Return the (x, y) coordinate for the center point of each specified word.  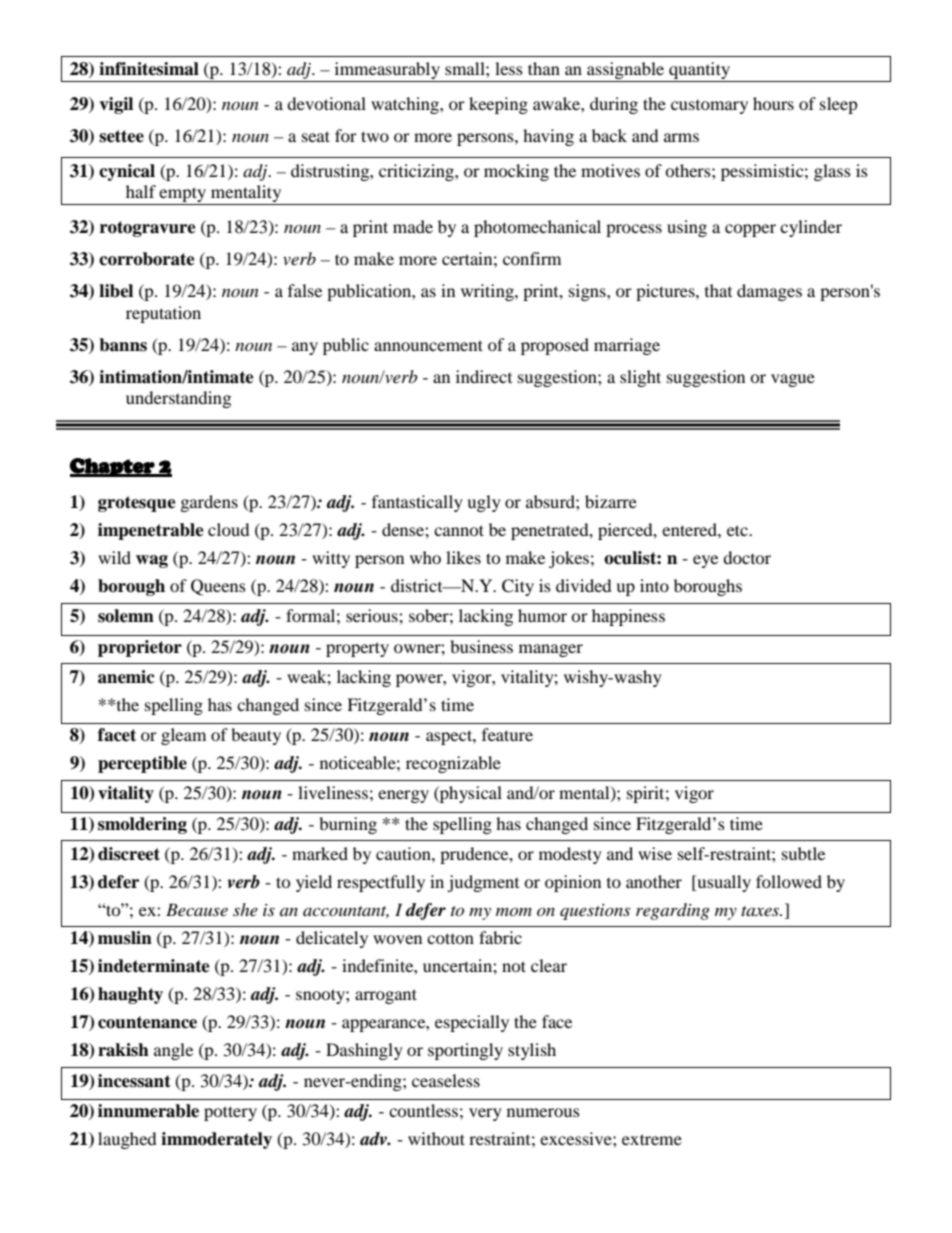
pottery (230, 1113)
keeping (498, 105)
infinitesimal (149, 69)
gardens (209, 503)
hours (773, 103)
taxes (761, 911)
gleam (183, 736)
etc (738, 530)
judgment (483, 883)
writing (488, 292)
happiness (628, 617)
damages (769, 292)
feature (507, 734)
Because (197, 909)
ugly (484, 503)
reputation (163, 314)
